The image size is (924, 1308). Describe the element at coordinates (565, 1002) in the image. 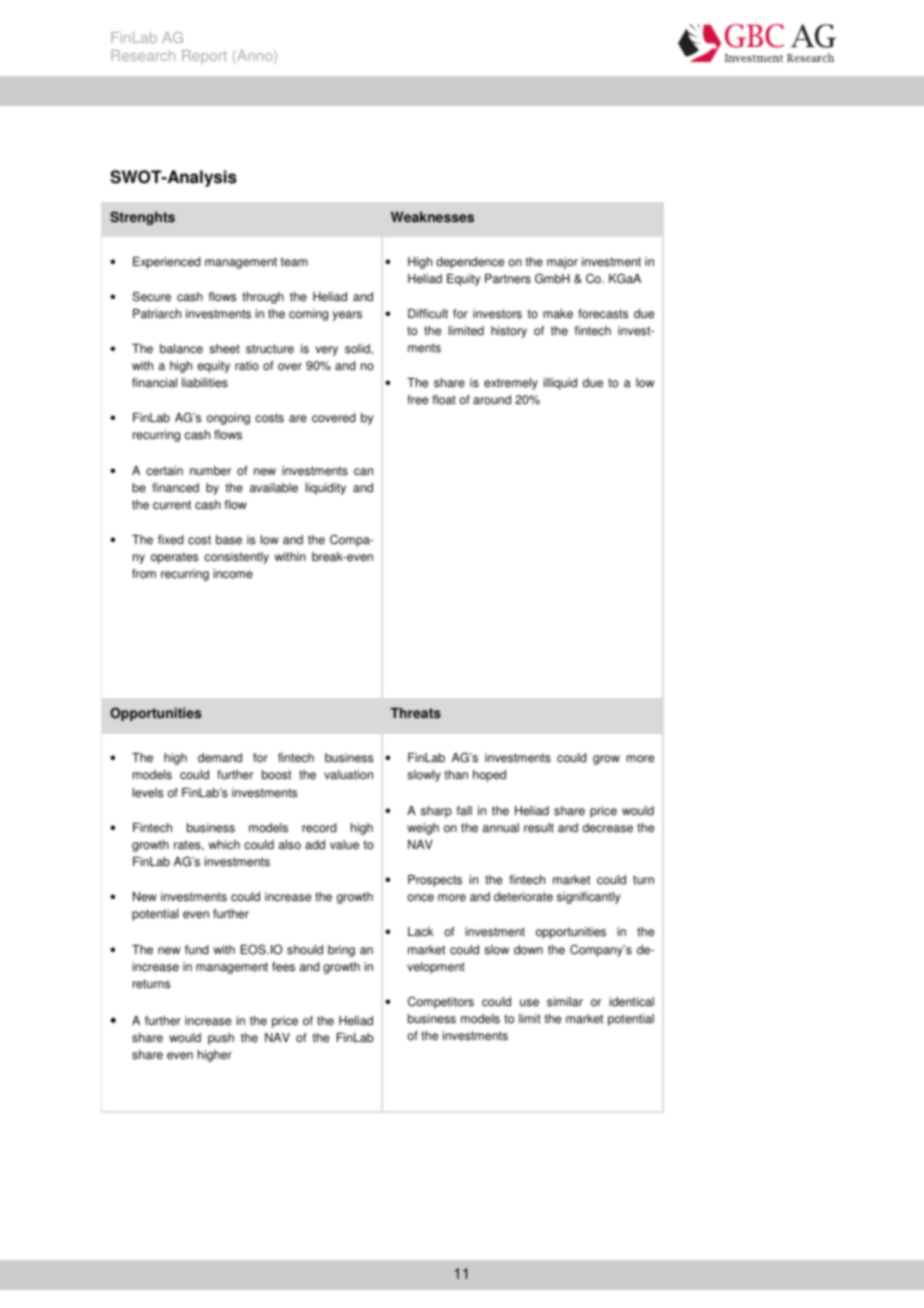

I see `similar` at that location.
